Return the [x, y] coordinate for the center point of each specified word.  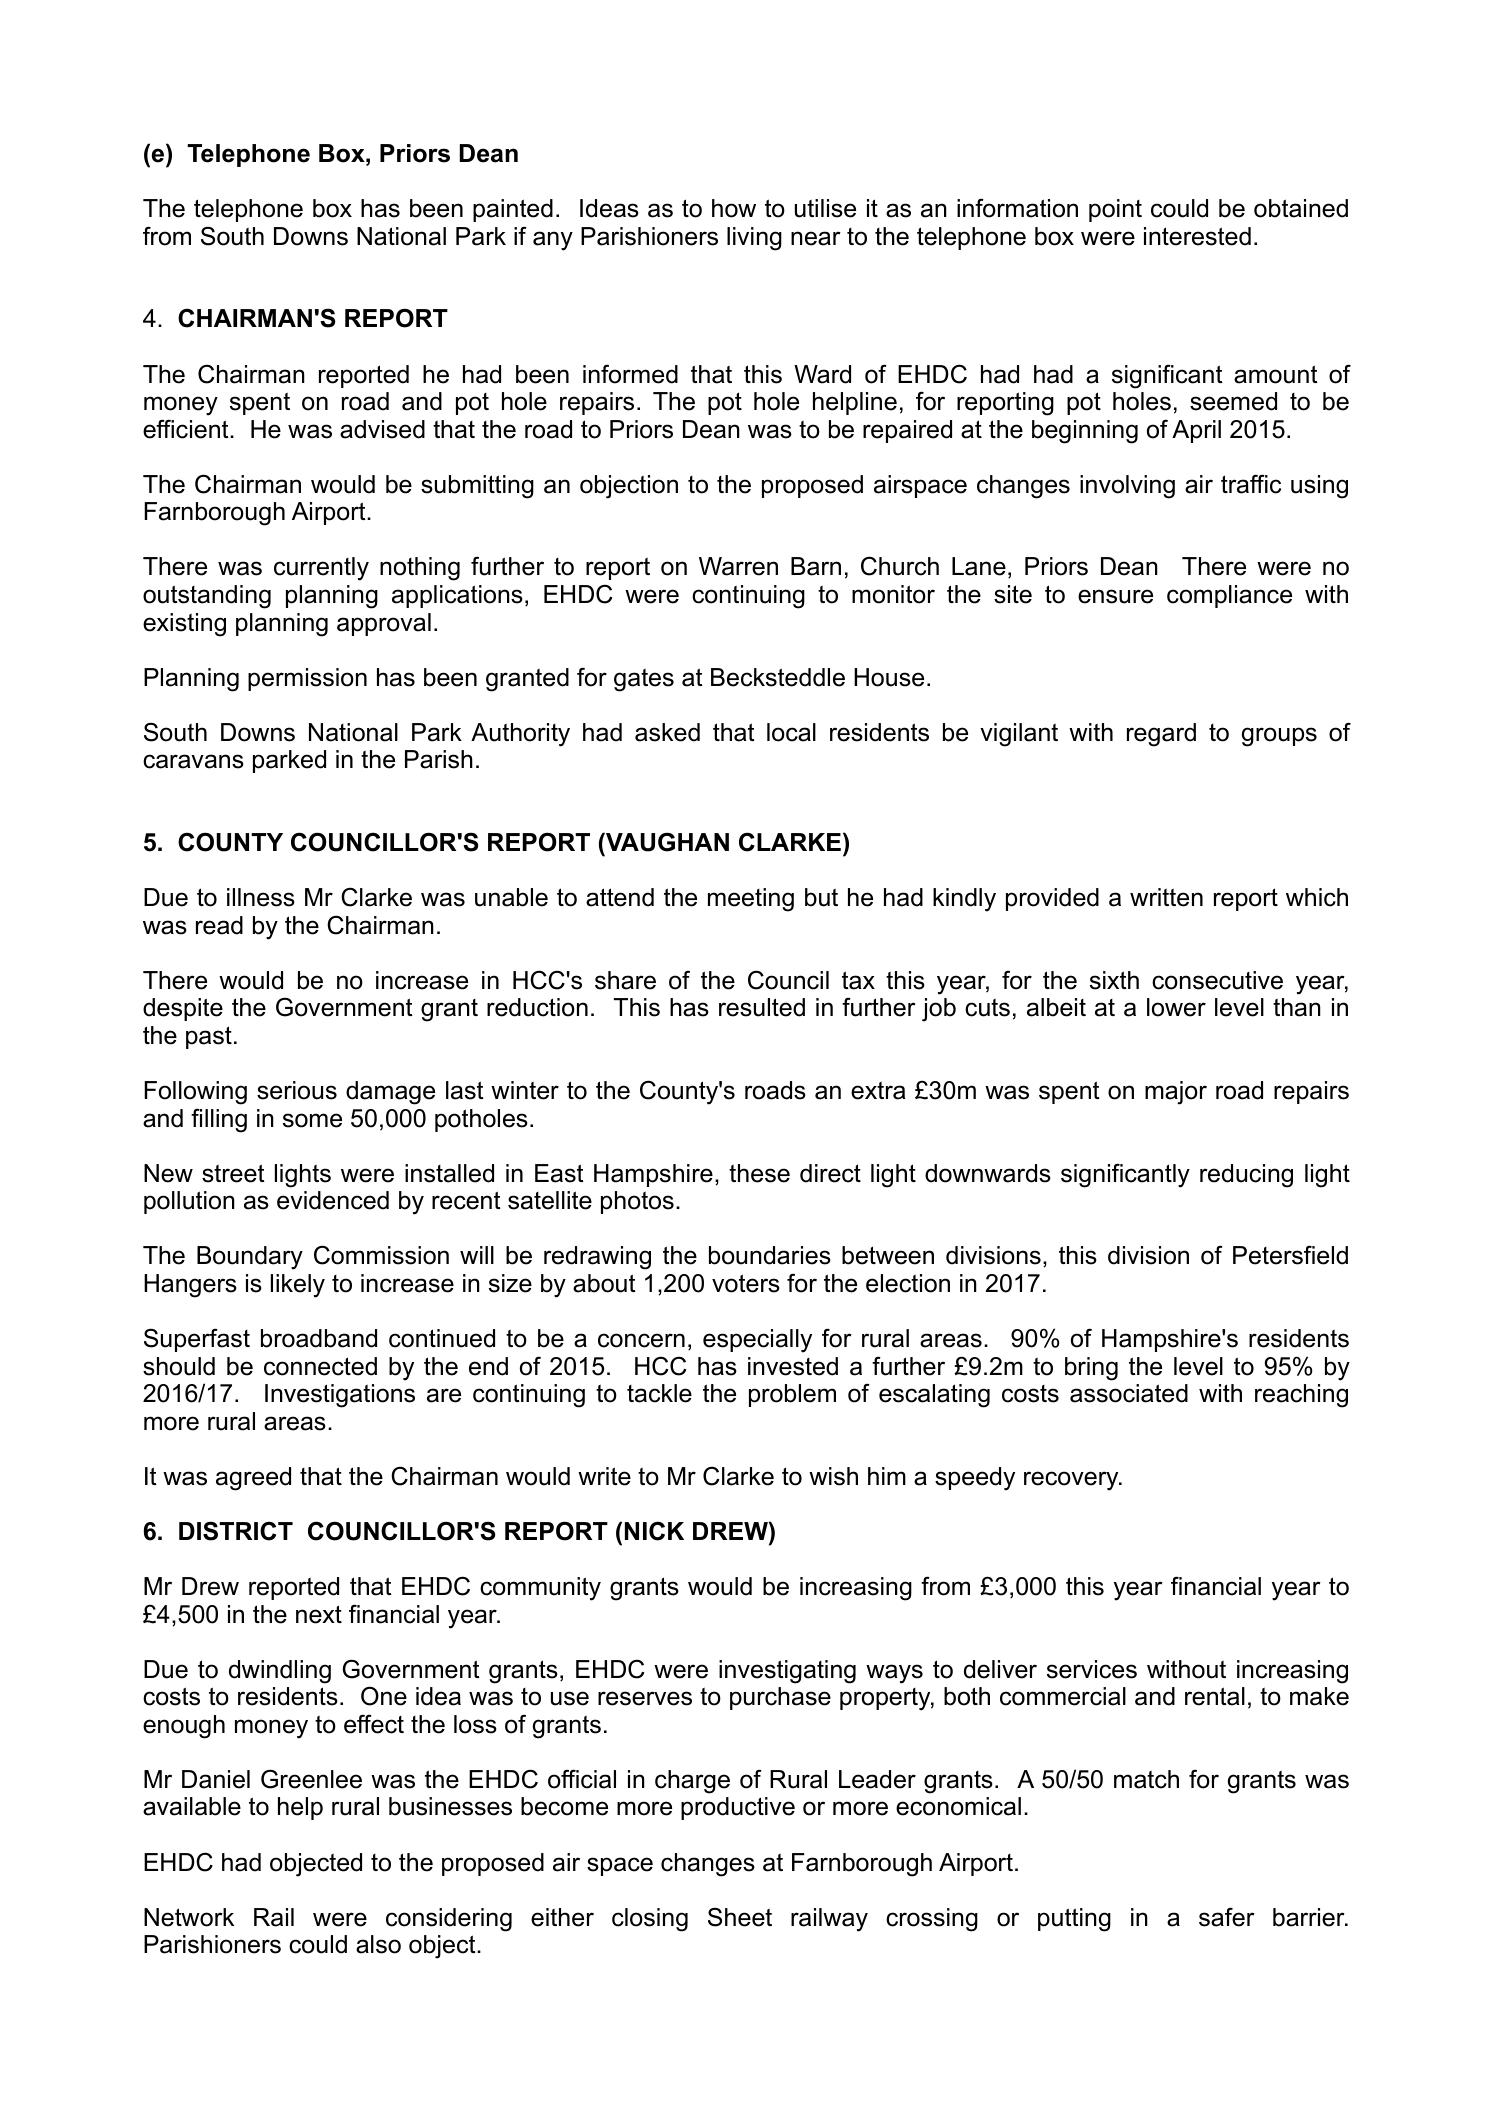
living [754, 239]
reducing [1246, 1176]
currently [321, 569]
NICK [654, 1531]
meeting [751, 900]
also [378, 1944]
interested [1197, 236]
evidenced [333, 1200]
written [1166, 897]
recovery [1072, 1481]
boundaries [770, 1255]
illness [261, 897]
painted [513, 210]
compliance [1229, 596]
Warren [738, 566]
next [319, 1614]
